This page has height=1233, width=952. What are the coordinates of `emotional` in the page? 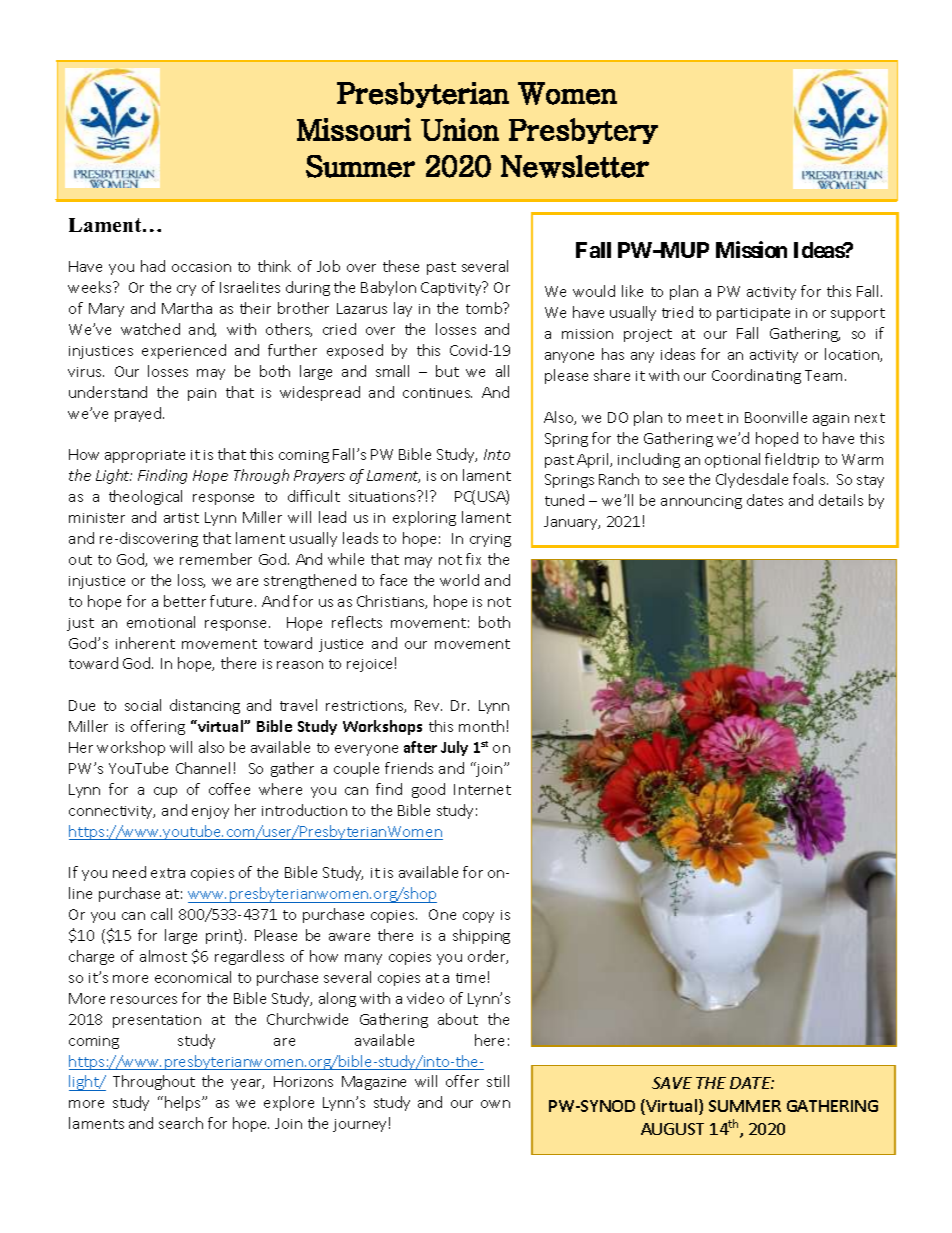 It's located at (161, 622).
